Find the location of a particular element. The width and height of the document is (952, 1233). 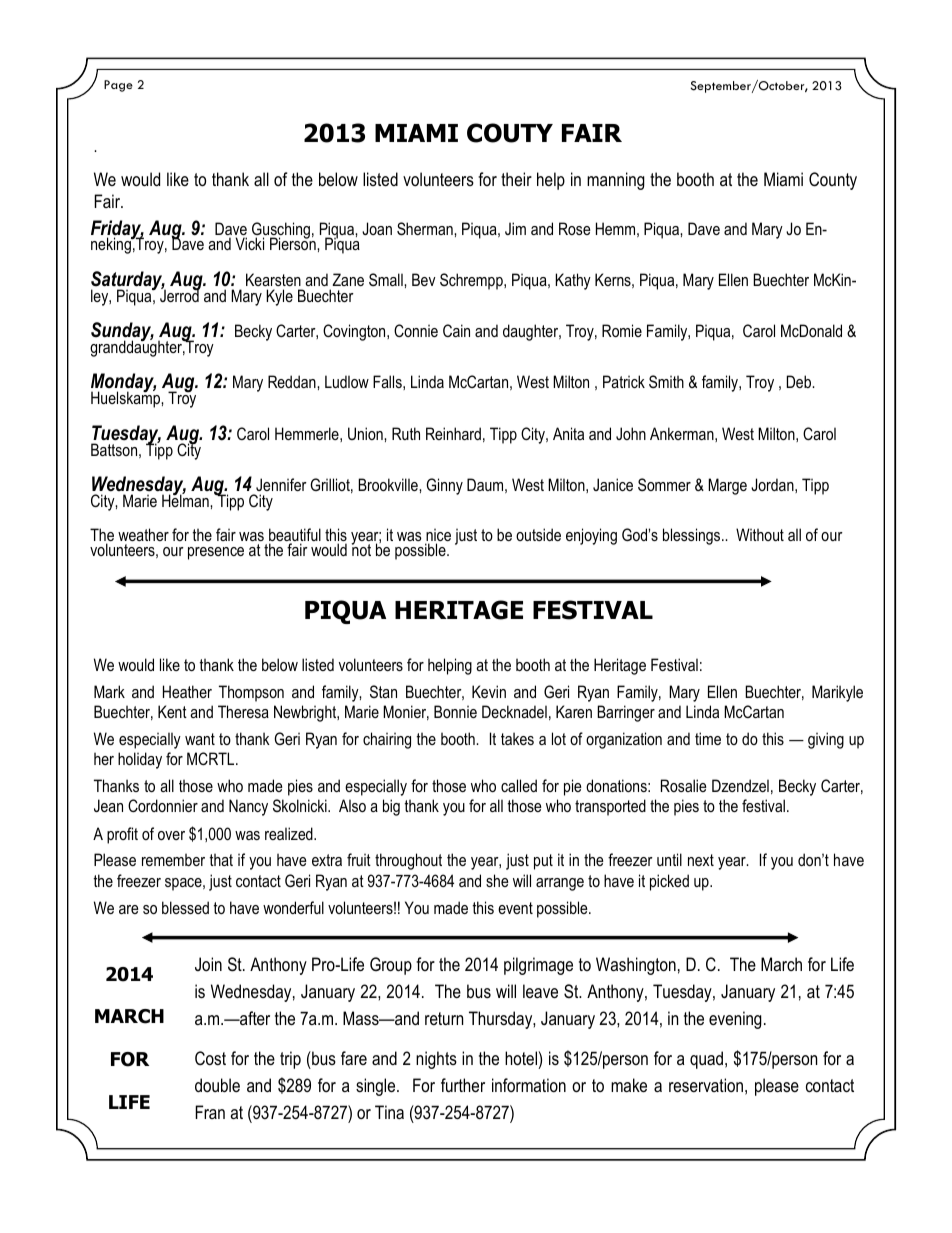

takes is located at coordinates (517, 738).
